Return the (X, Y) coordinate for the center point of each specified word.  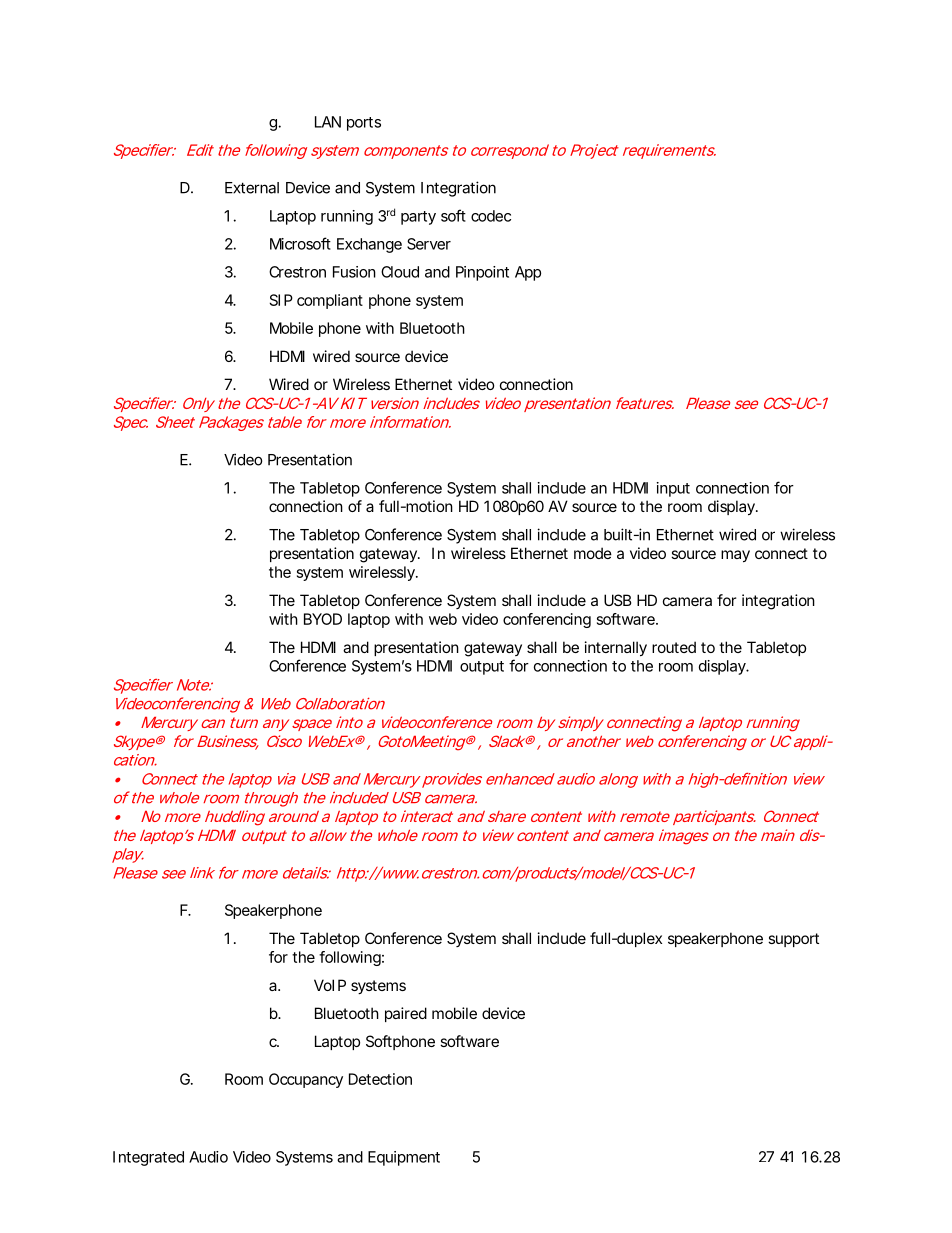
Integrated (148, 1158)
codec (491, 216)
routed (674, 647)
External (252, 188)
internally (616, 648)
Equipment (404, 1158)
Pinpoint (482, 273)
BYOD (323, 619)
